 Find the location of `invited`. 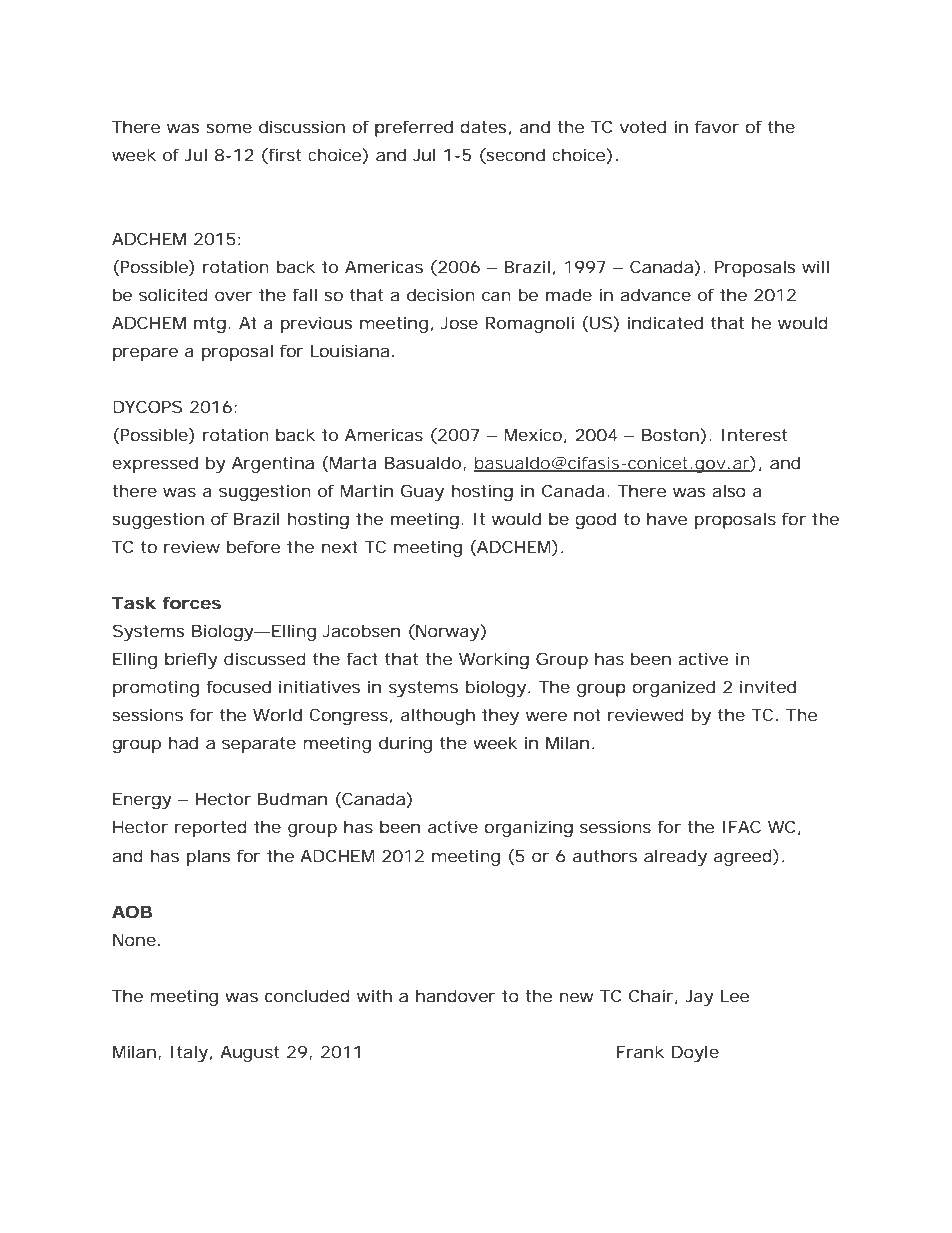

invited is located at coordinates (768, 686).
